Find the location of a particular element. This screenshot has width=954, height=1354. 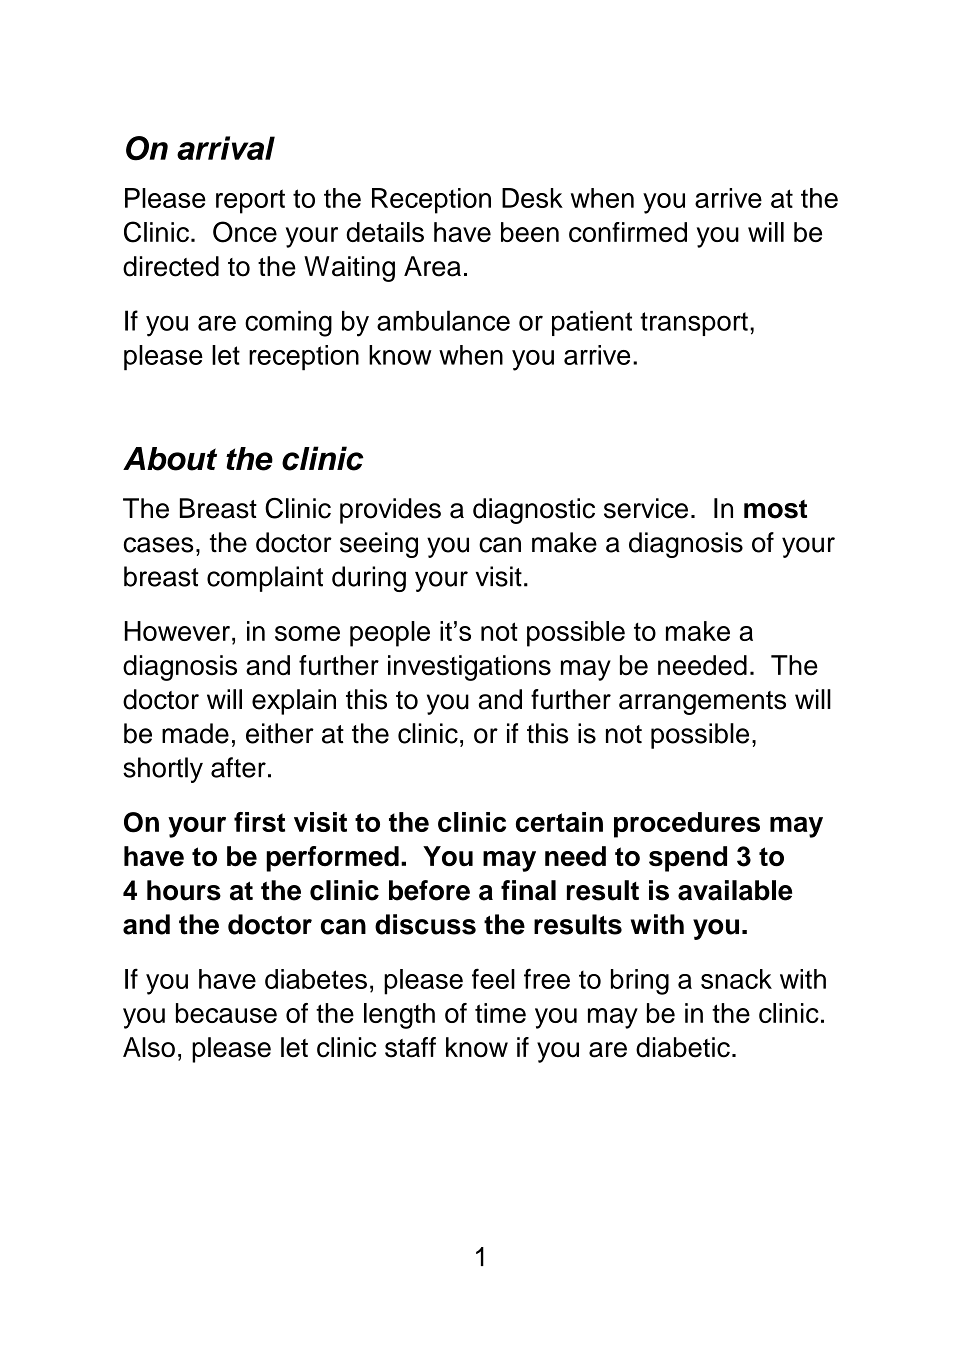

time is located at coordinates (500, 1013).
